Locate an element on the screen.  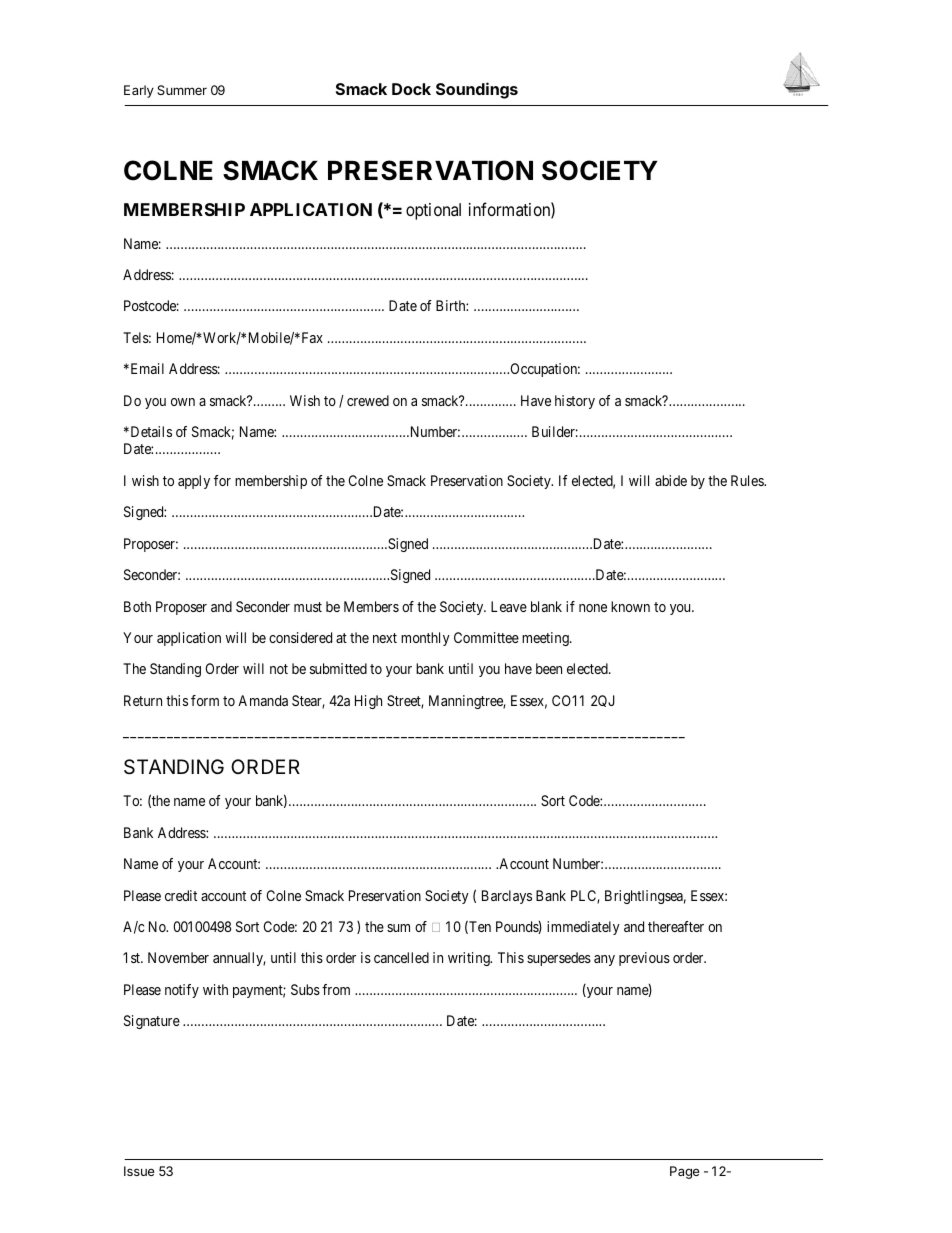
Summer is located at coordinates (182, 90).
